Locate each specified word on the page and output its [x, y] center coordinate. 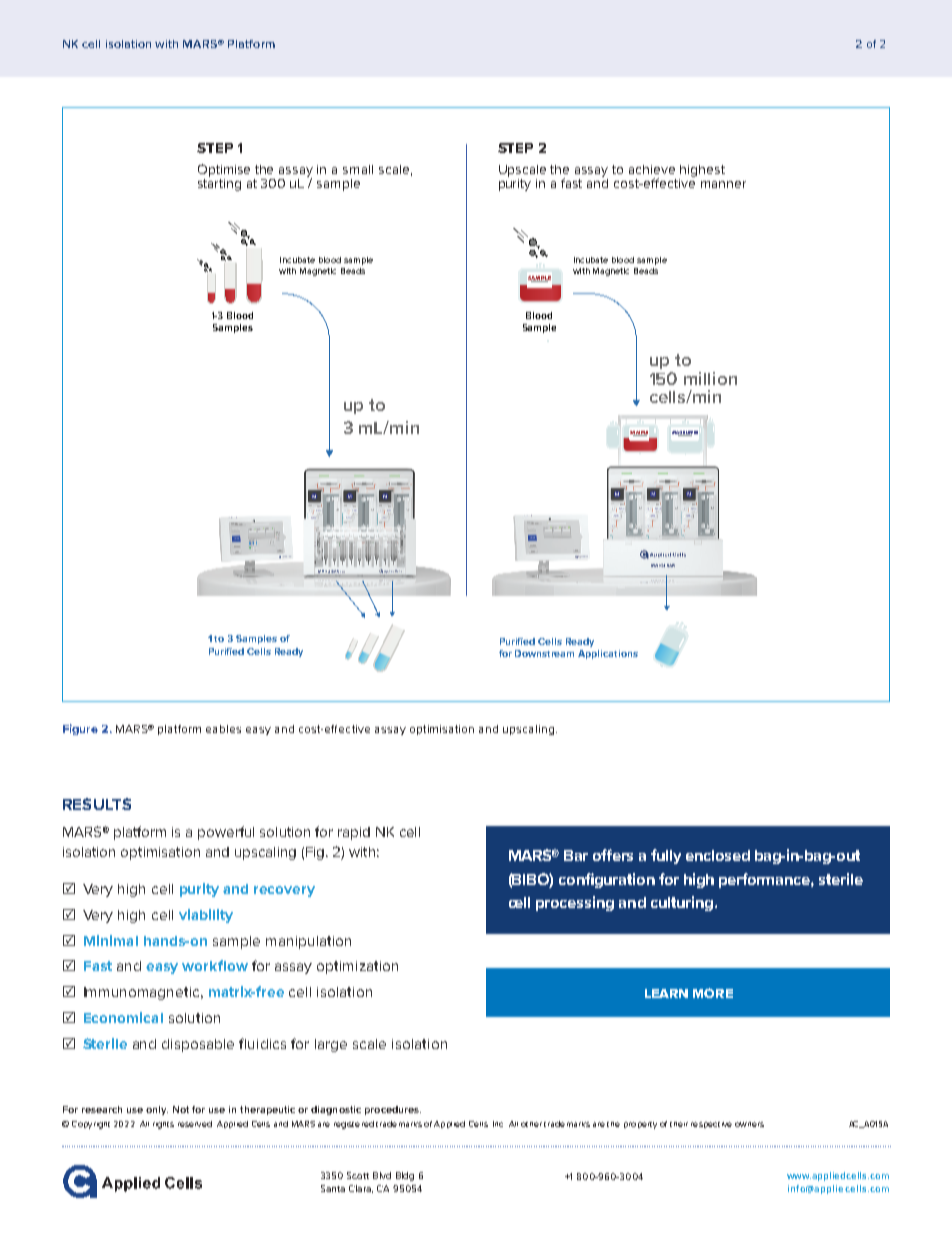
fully [666, 856]
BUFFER [690, 433]
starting [219, 183]
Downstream [544, 653]
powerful [226, 833]
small [358, 169]
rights [163, 1125]
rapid [354, 833]
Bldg [405, 1176]
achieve [652, 169]
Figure [80, 729]
